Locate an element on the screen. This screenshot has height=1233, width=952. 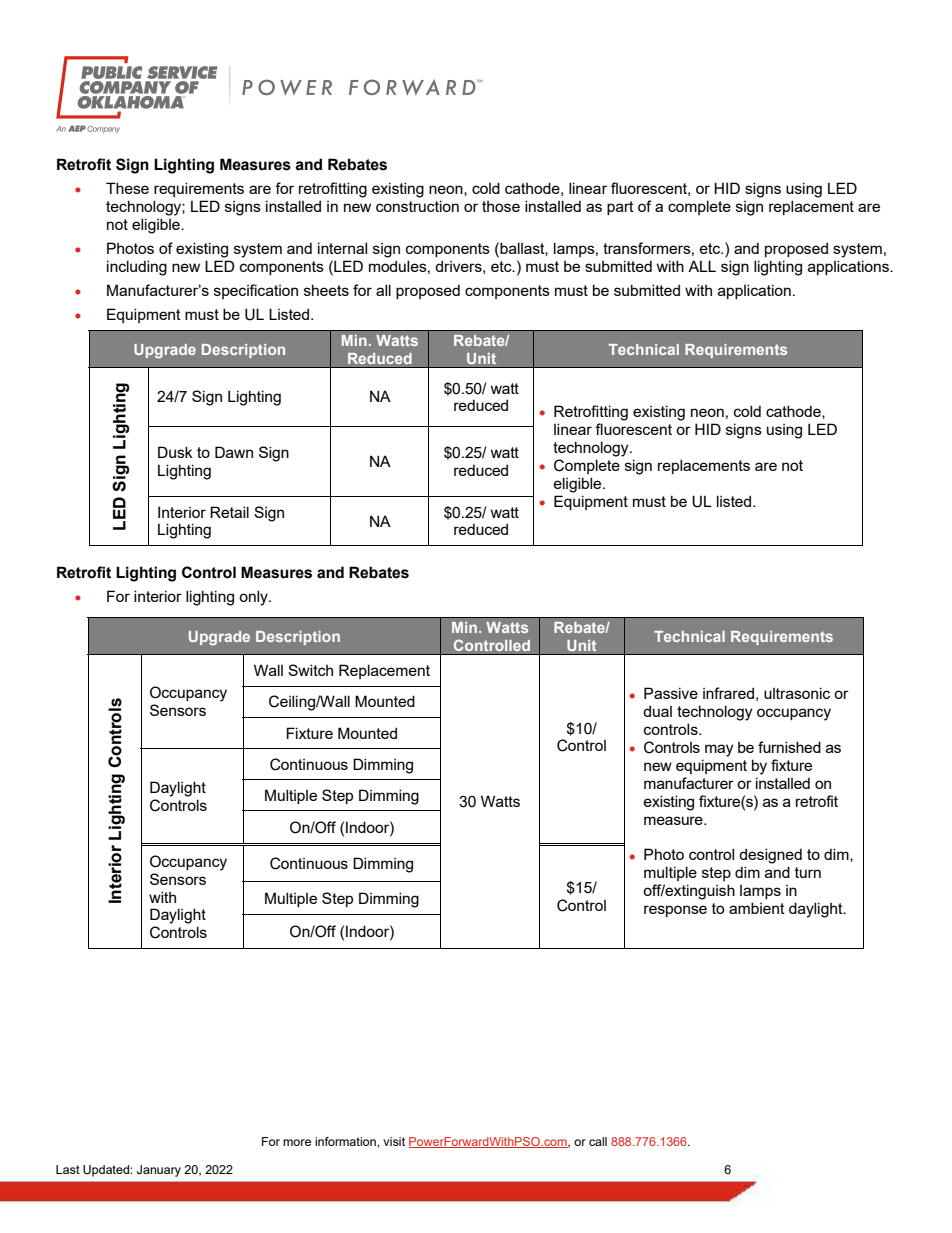
These is located at coordinates (127, 188).
